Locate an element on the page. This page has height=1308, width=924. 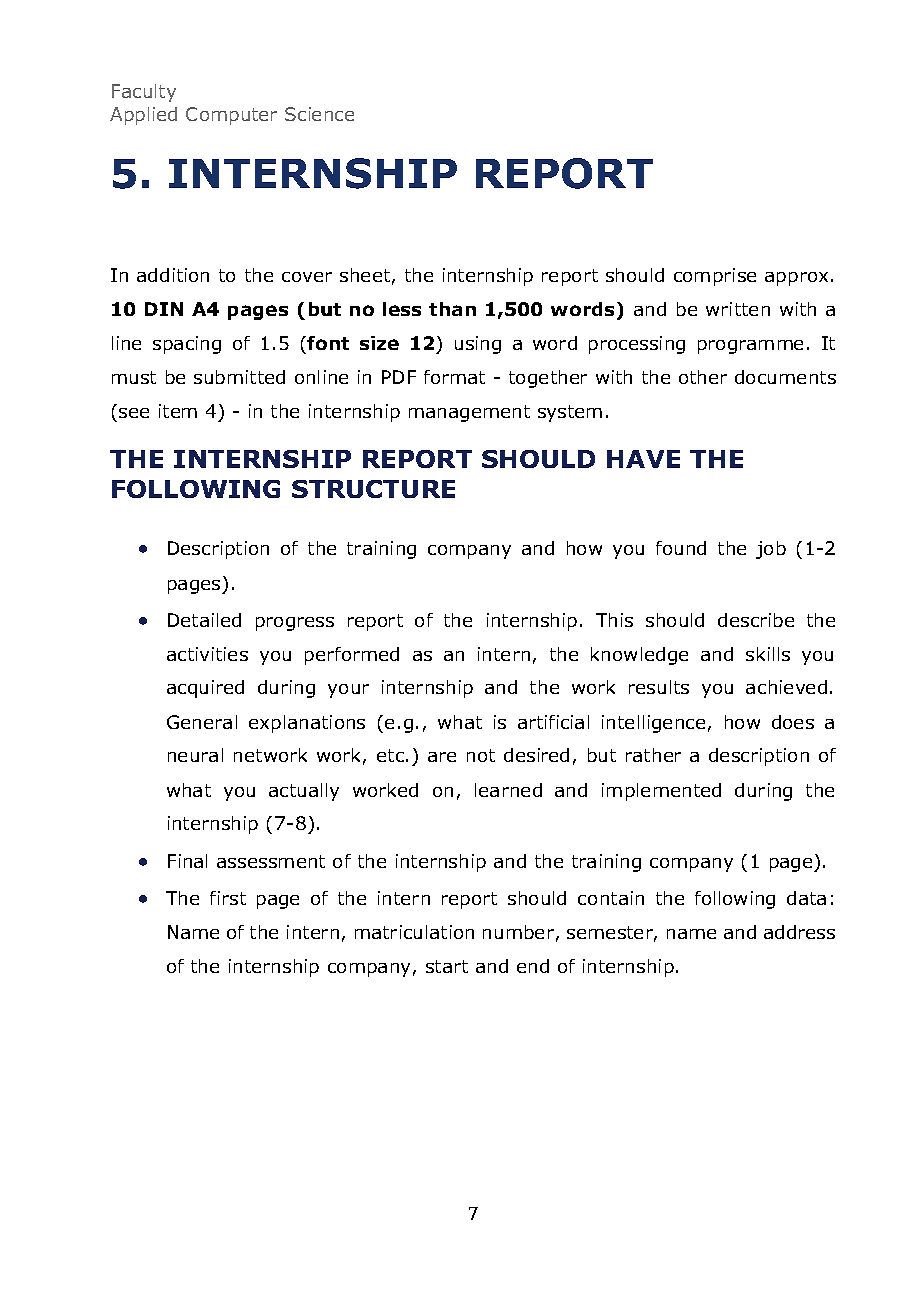
Computer is located at coordinates (231, 116).
